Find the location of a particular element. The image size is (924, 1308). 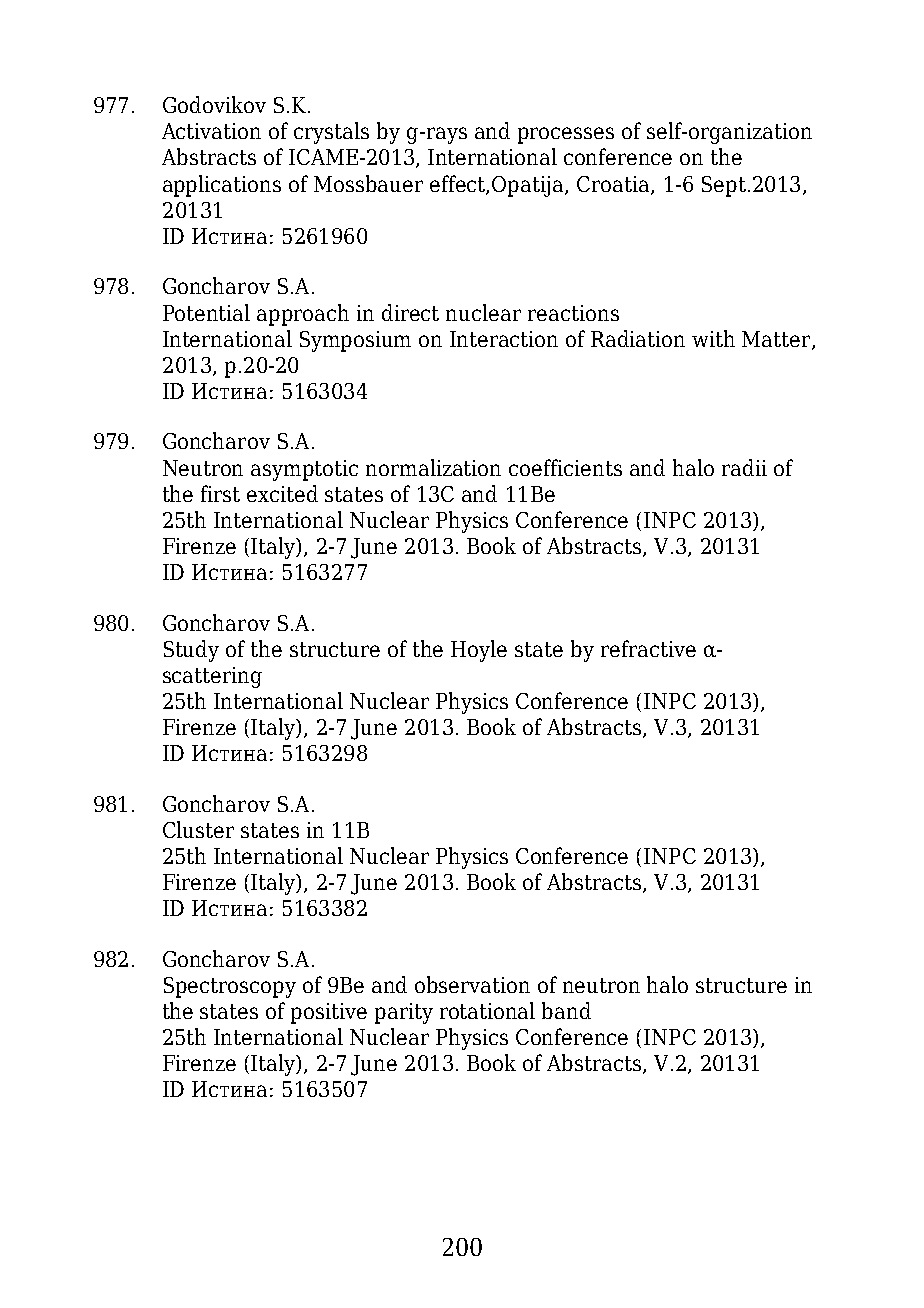

applications is located at coordinates (222, 186).
